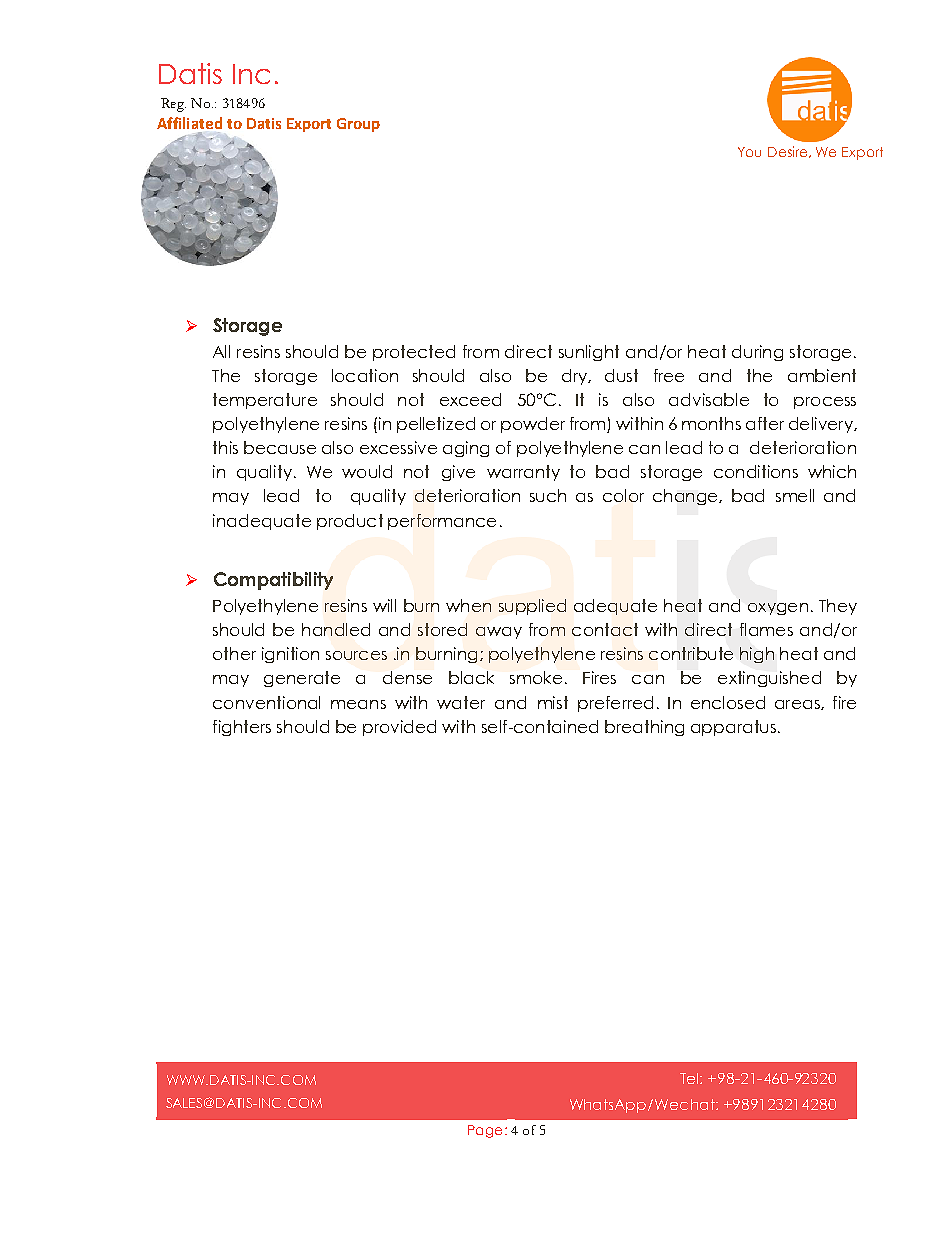 The image size is (952, 1233). What do you see at coordinates (766, 629) in the screenshot?
I see `flames` at bounding box center [766, 629].
